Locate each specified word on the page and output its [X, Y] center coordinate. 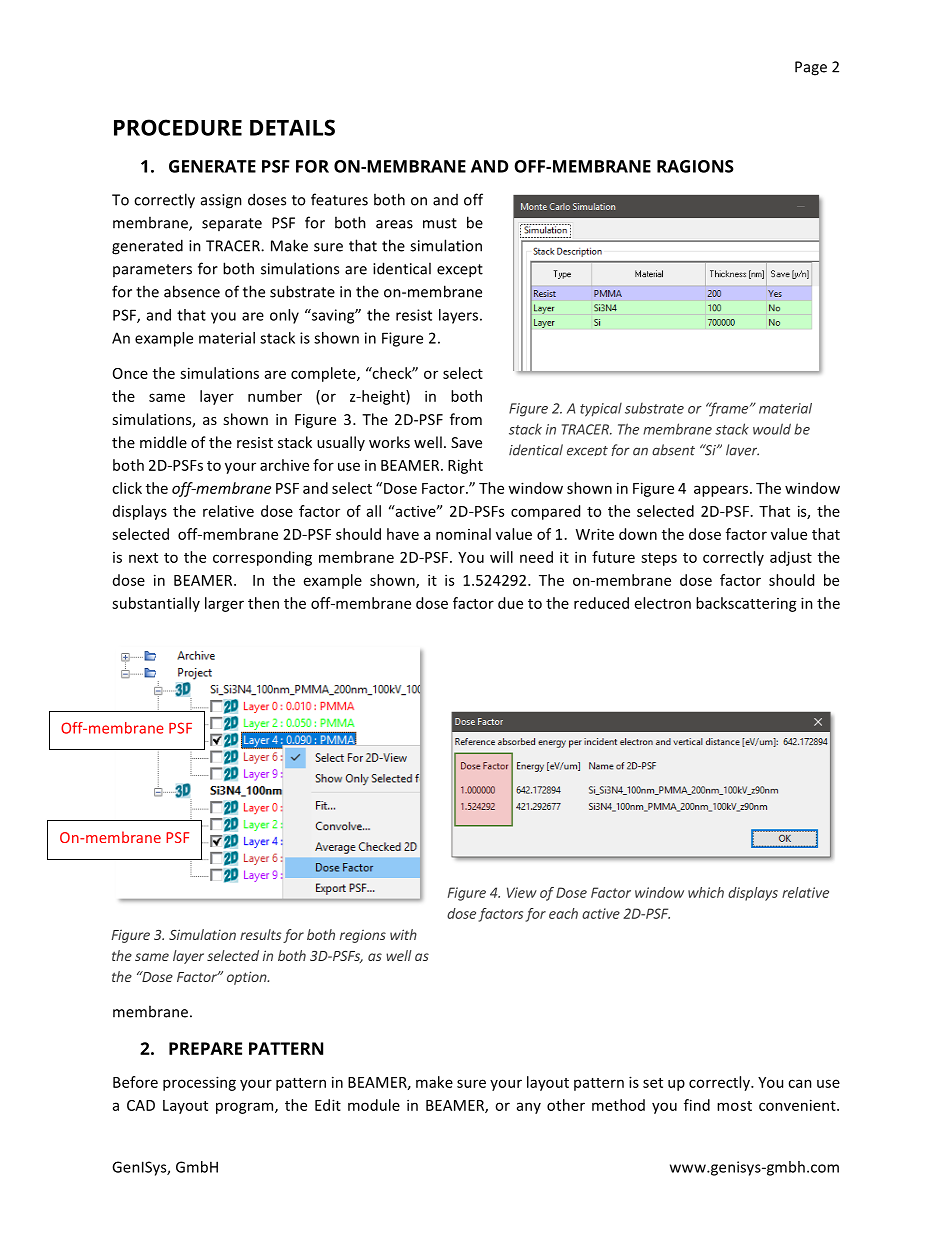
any [529, 1108]
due [510, 603]
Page [811, 68]
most [734, 1106]
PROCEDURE [178, 127]
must [440, 223]
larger [224, 604]
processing [199, 1083]
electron [663, 603]
